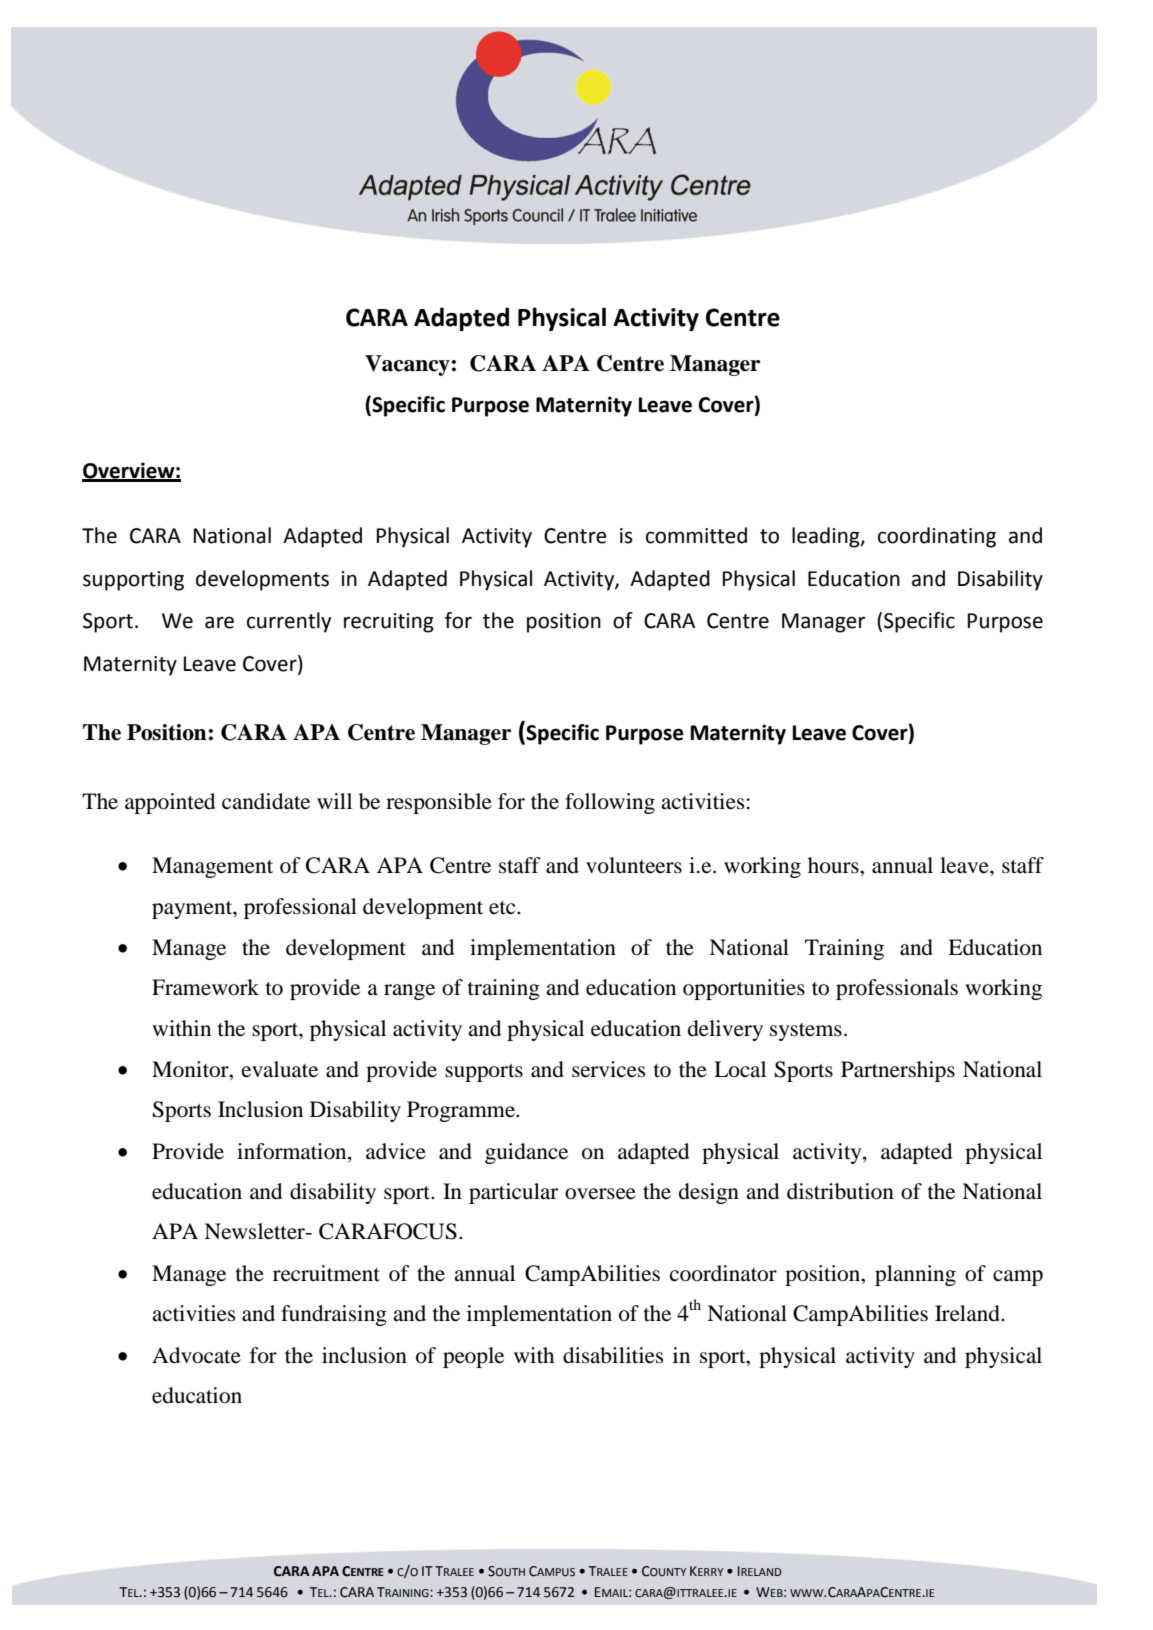  What do you see at coordinates (526, 1153) in the image?
I see `guidance` at bounding box center [526, 1153].
